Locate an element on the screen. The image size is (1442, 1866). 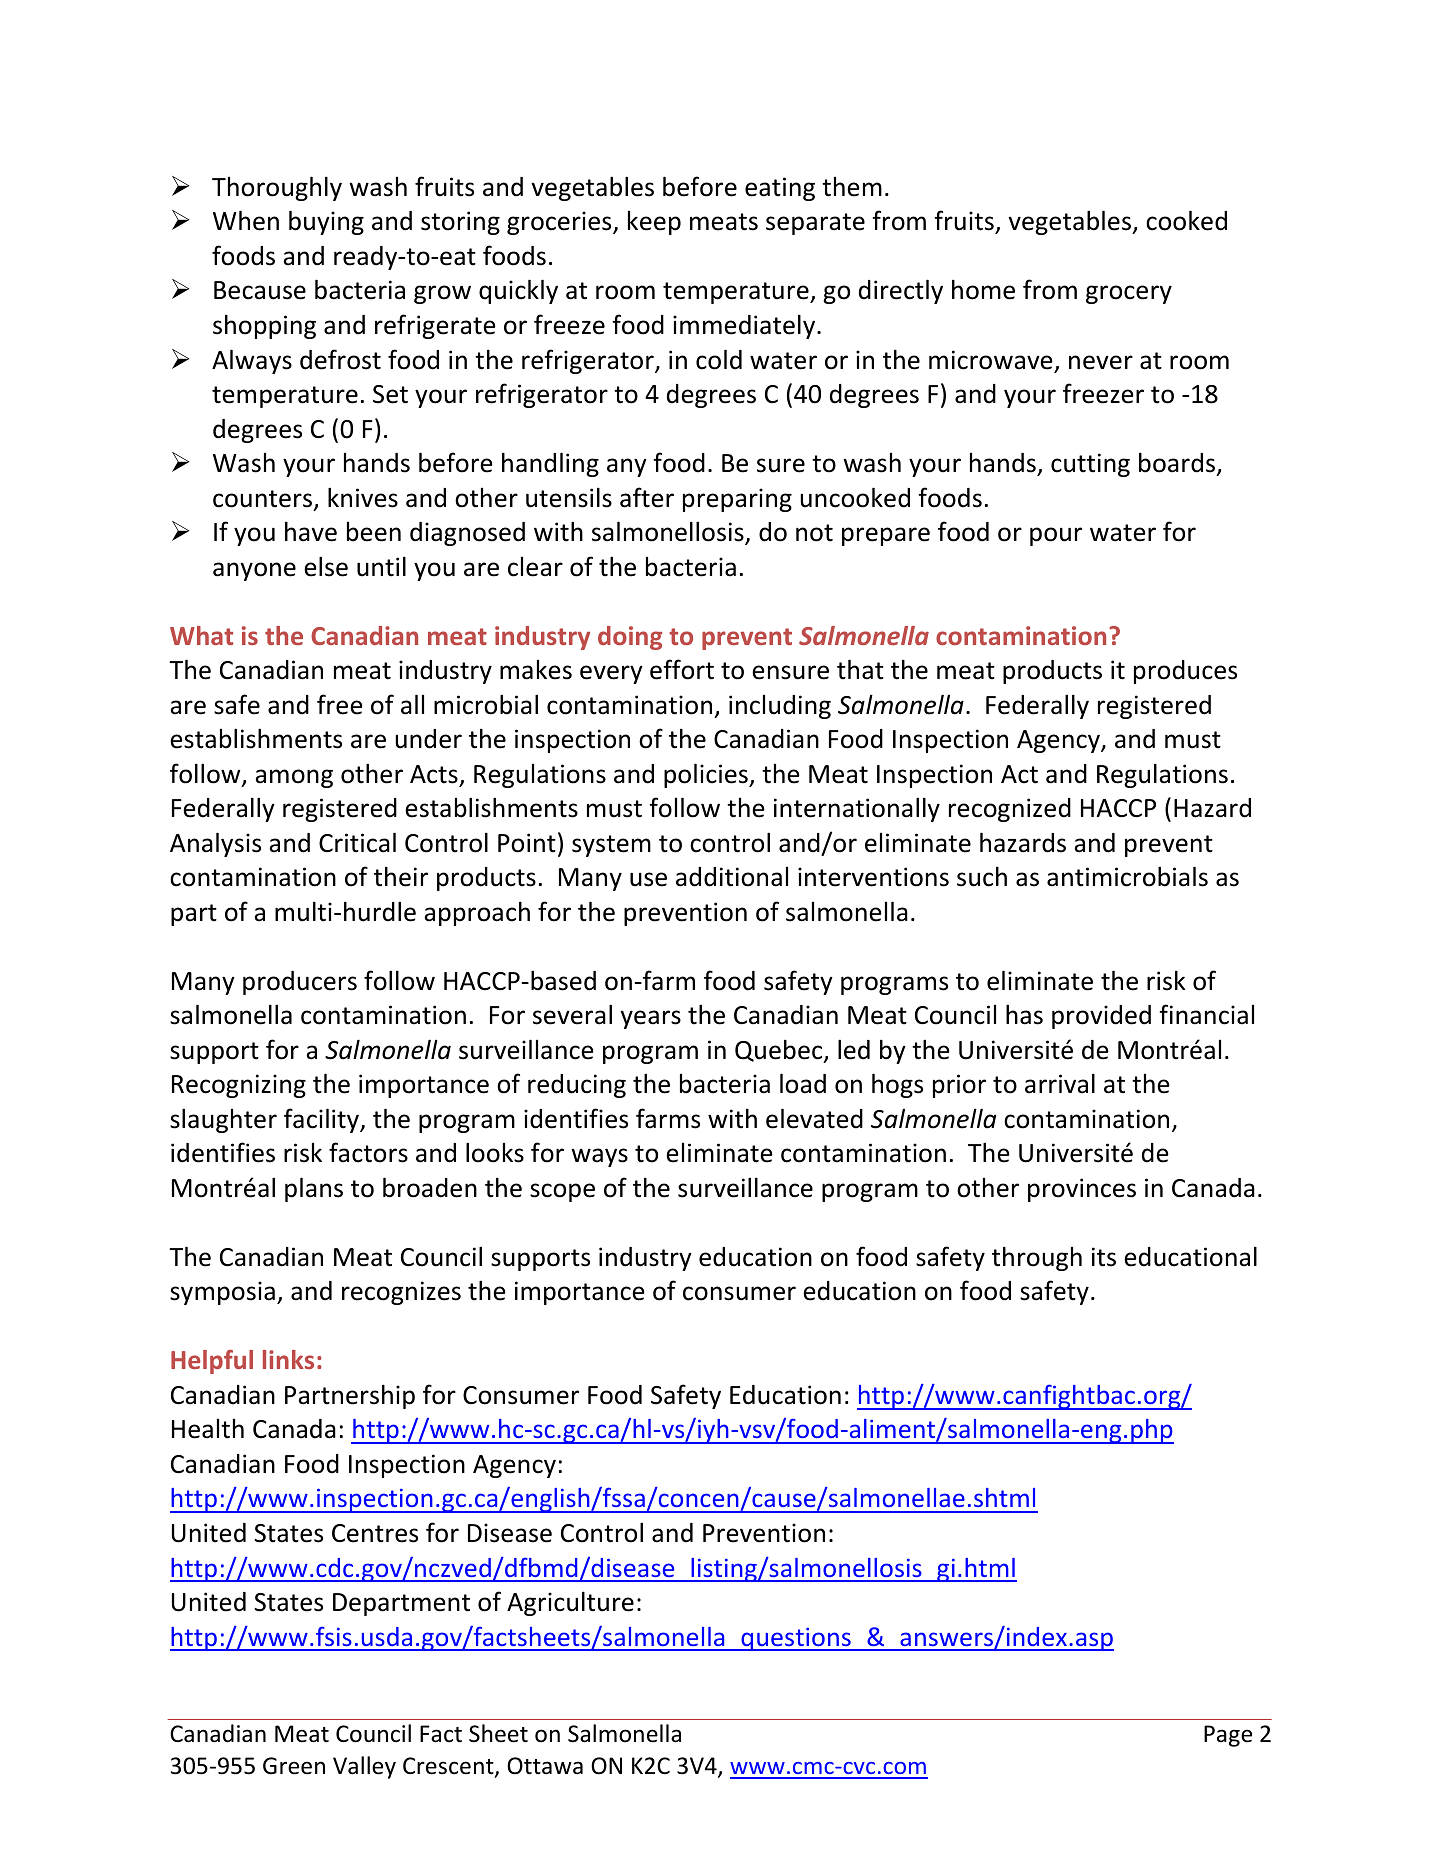
grocery is located at coordinates (1129, 294).
